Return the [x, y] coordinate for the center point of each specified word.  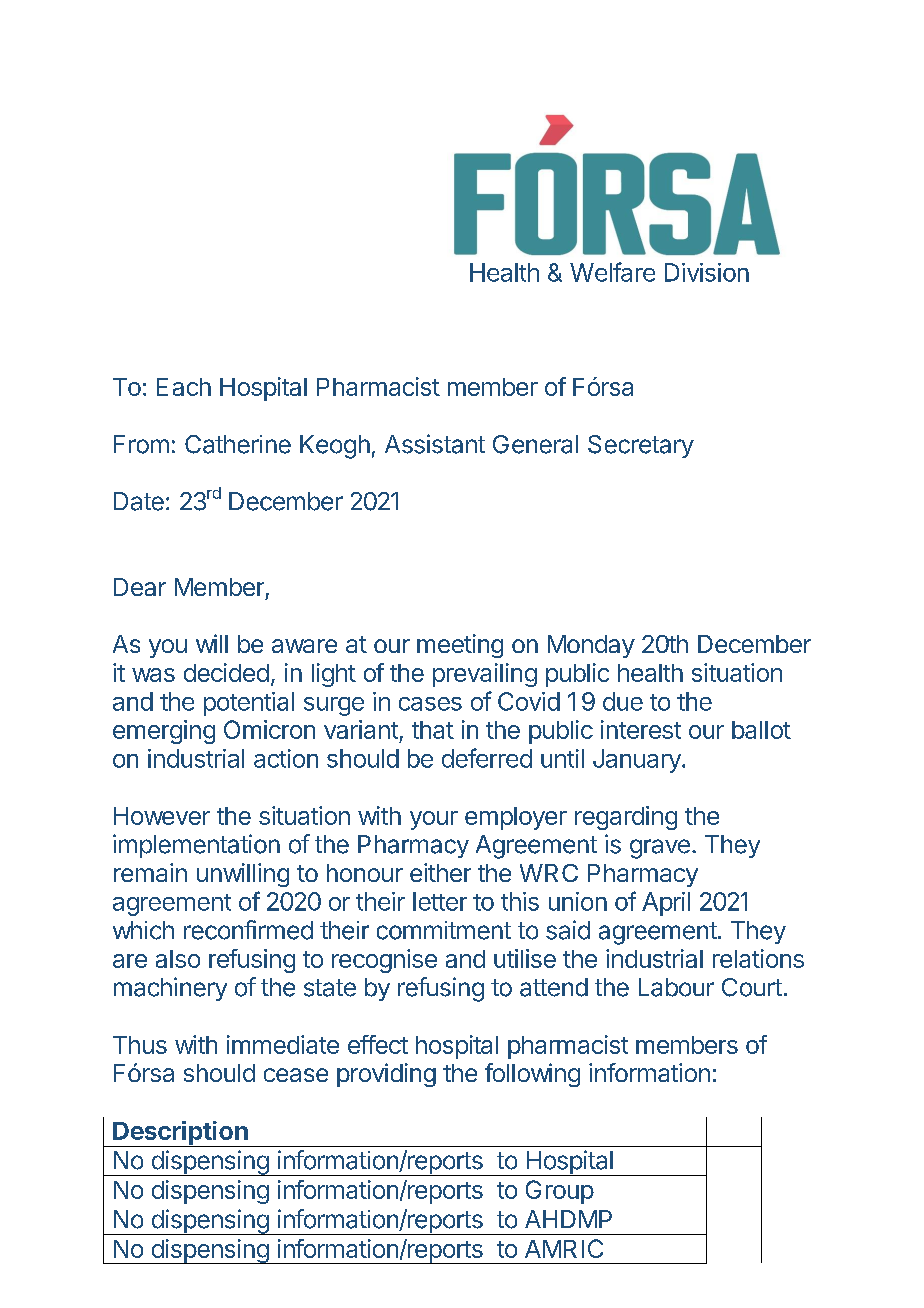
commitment [444, 930]
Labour [676, 987]
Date [139, 501]
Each [184, 387]
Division [707, 272]
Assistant [435, 444]
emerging [164, 732]
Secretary [641, 446]
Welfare [612, 272]
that [433, 730]
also [178, 959]
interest [641, 729]
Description [180, 1134]
